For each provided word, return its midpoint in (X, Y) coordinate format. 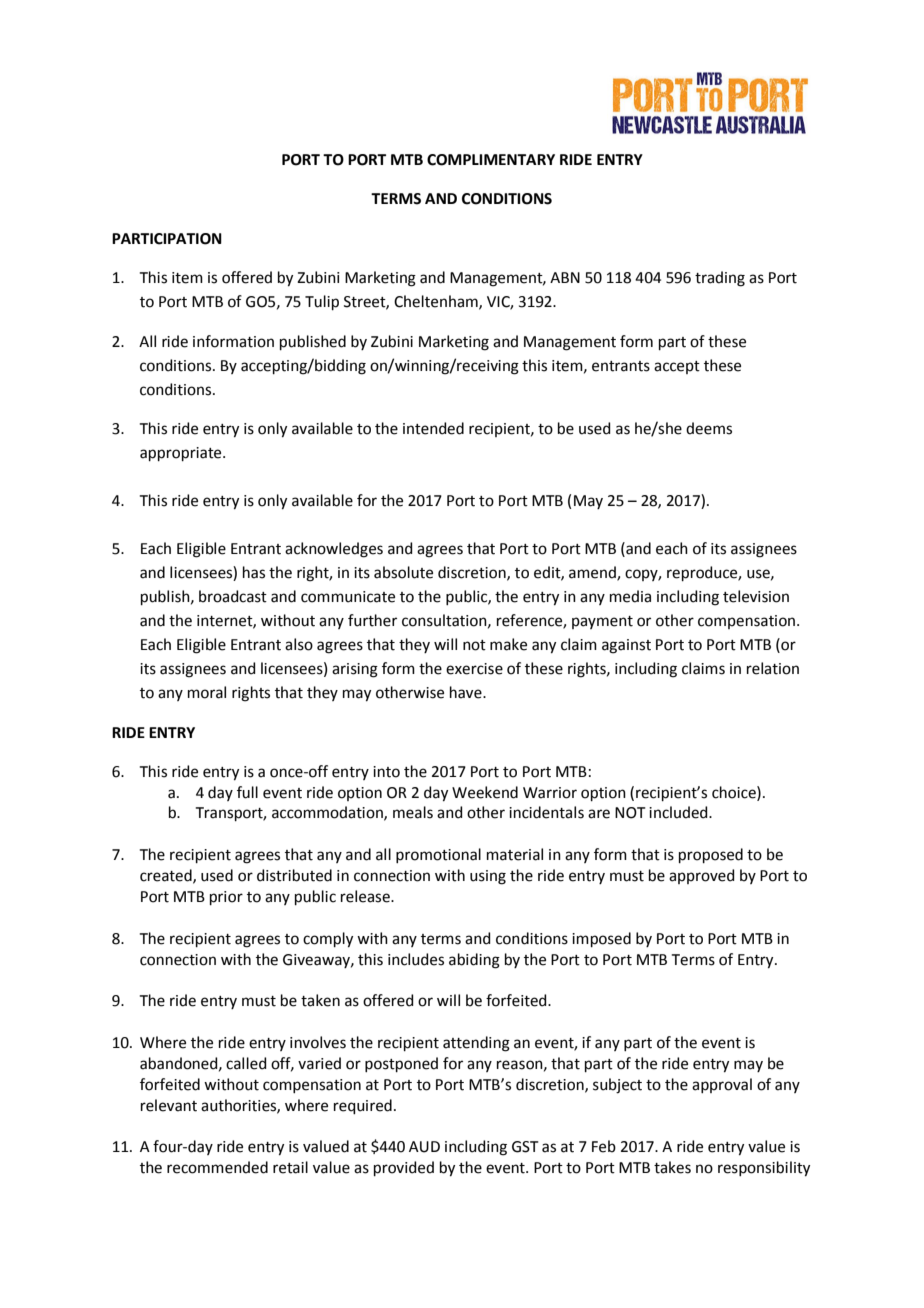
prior (226, 898)
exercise (474, 669)
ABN (565, 277)
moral (207, 692)
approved (702, 876)
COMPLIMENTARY (491, 160)
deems (709, 428)
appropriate (182, 454)
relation (773, 668)
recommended (217, 1167)
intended (433, 428)
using (488, 877)
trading (720, 279)
